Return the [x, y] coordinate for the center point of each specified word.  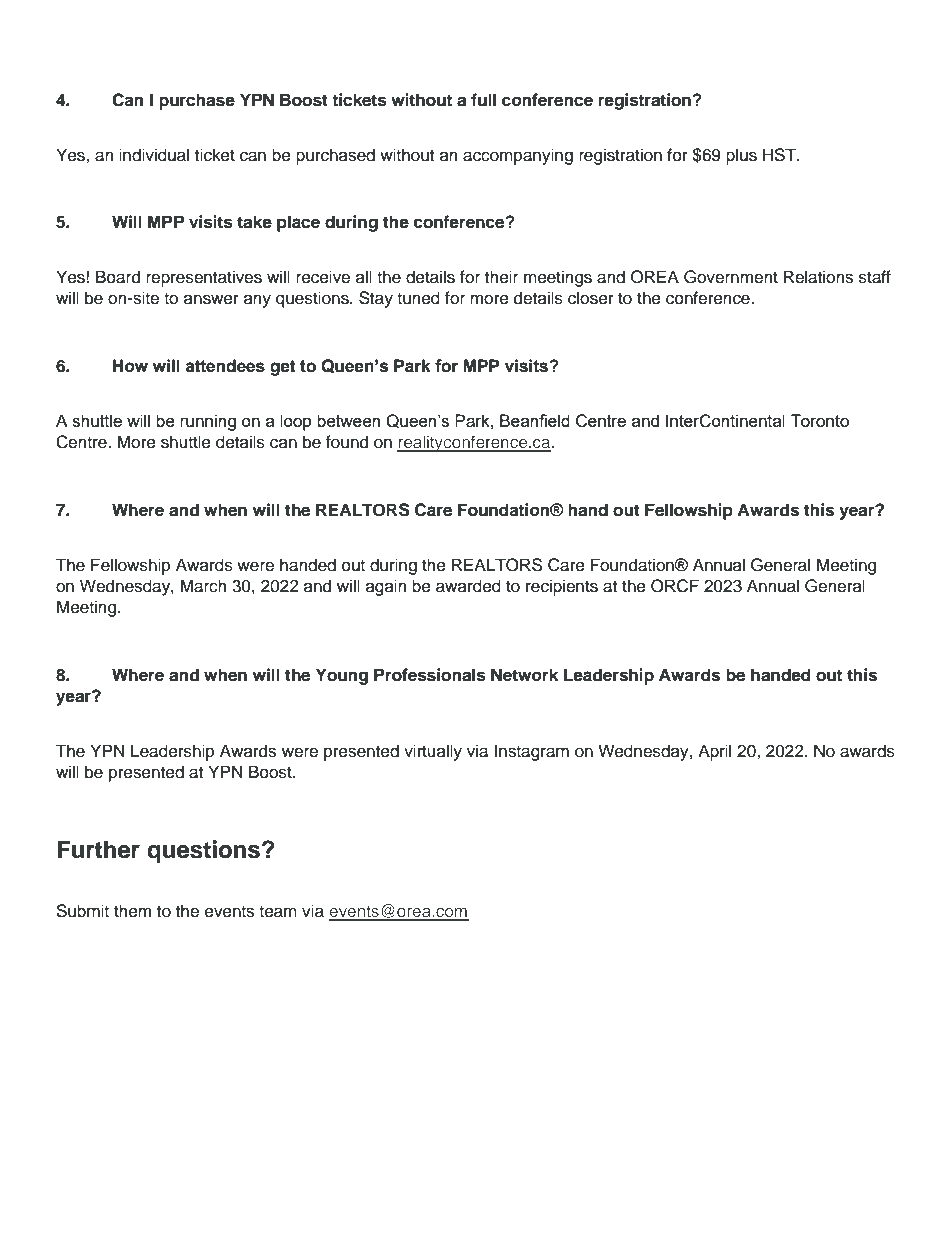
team [278, 912]
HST [780, 155]
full [483, 99]
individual [154, 155]
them [132, 911]
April [714, 752]
